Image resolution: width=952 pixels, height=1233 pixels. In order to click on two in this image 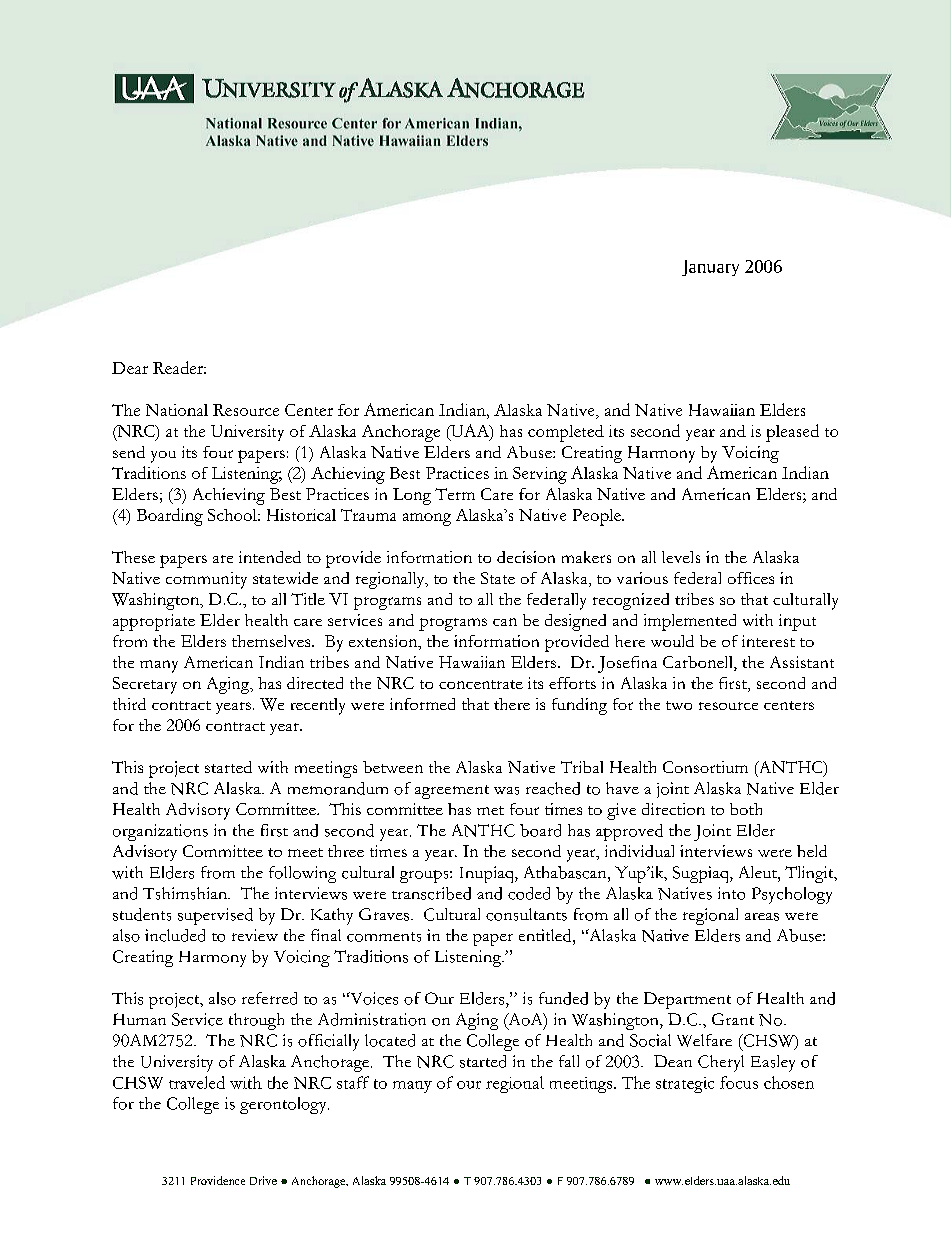, I will do `click(679, 705)`.
